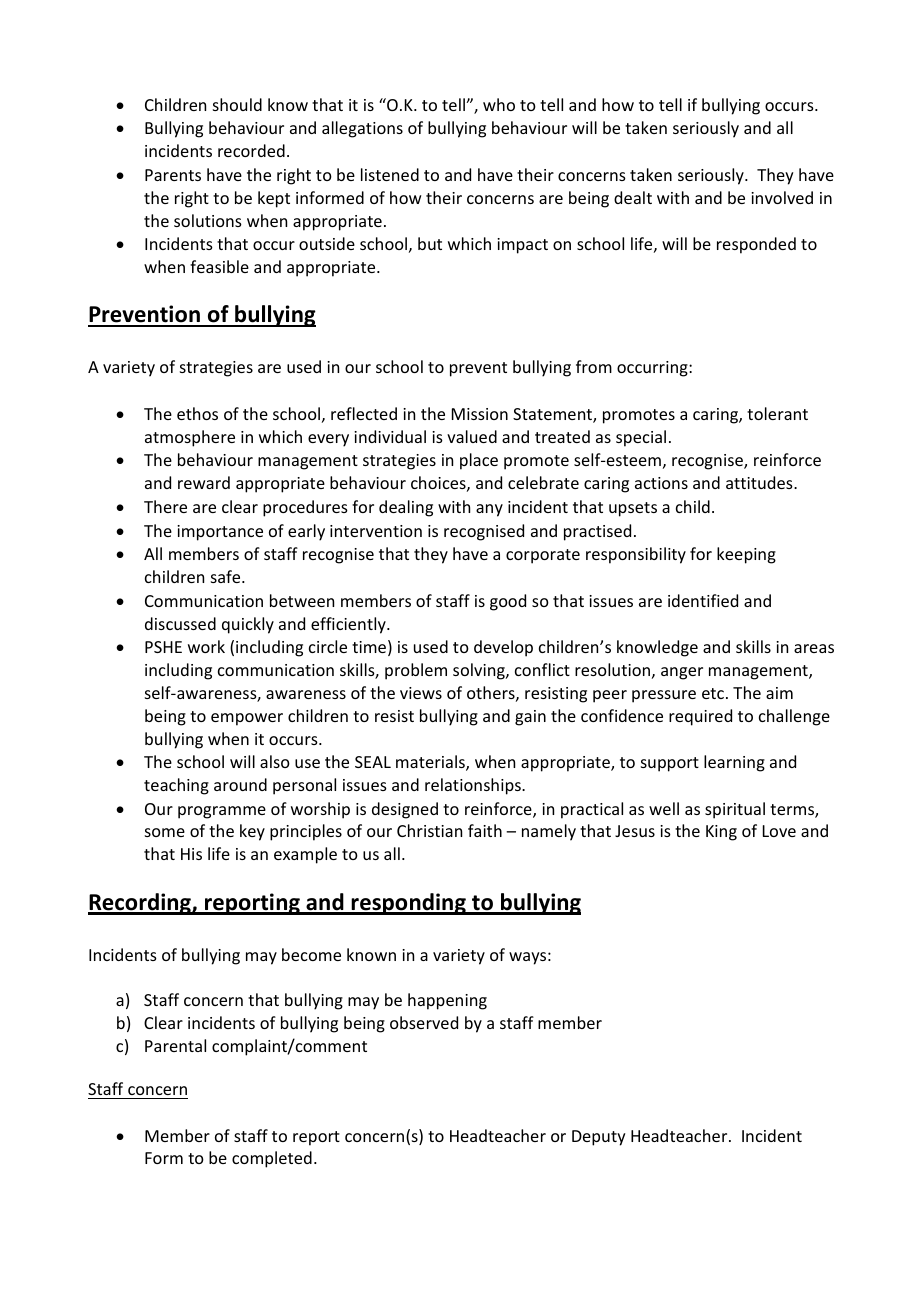 The width and height of the page is (924, 1308). What do you see at coordinates (191, 854) in the page?
I see `His` at bounding box center [191, 854].
